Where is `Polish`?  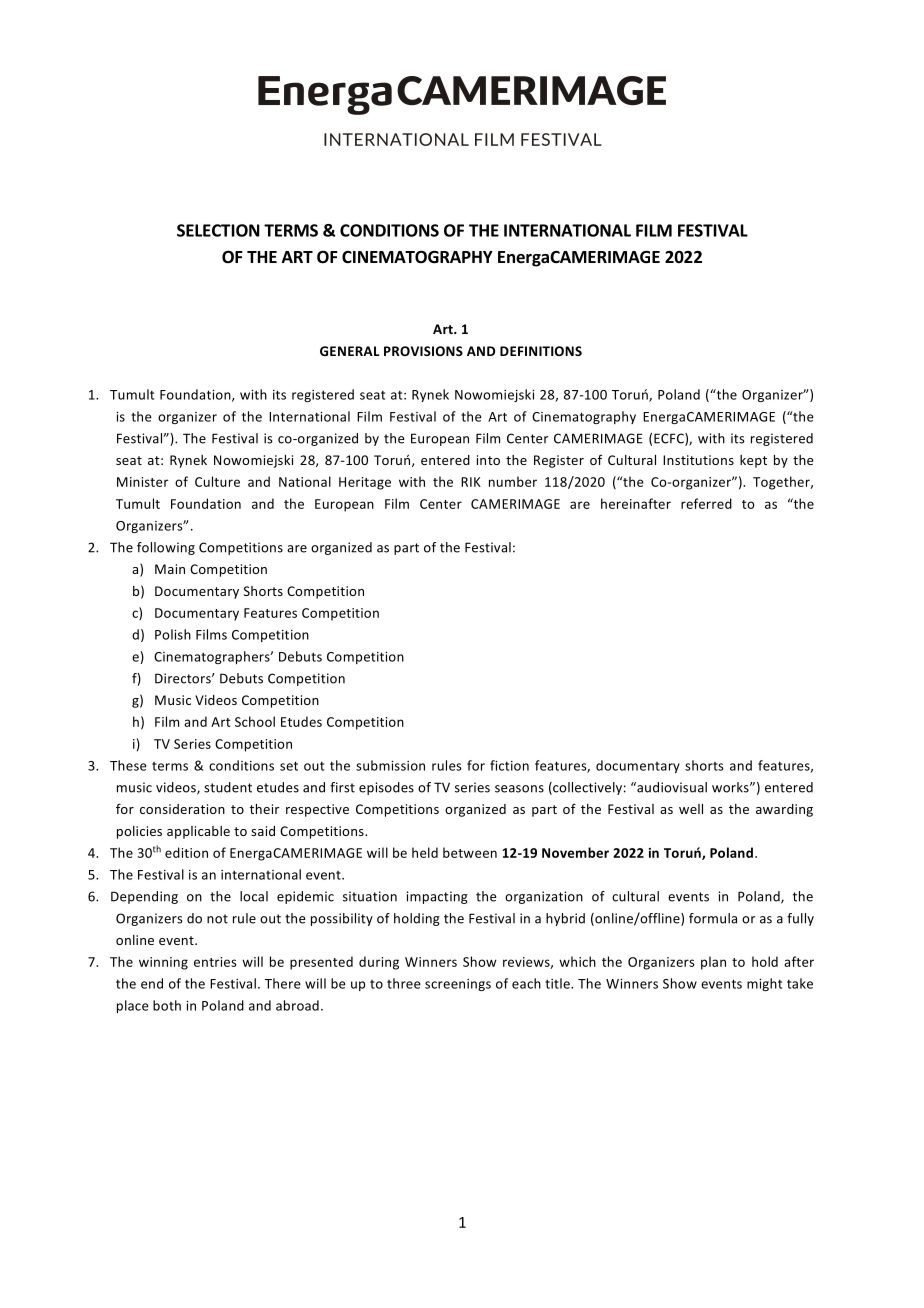 Polish is located at coordinates (173, 634).
